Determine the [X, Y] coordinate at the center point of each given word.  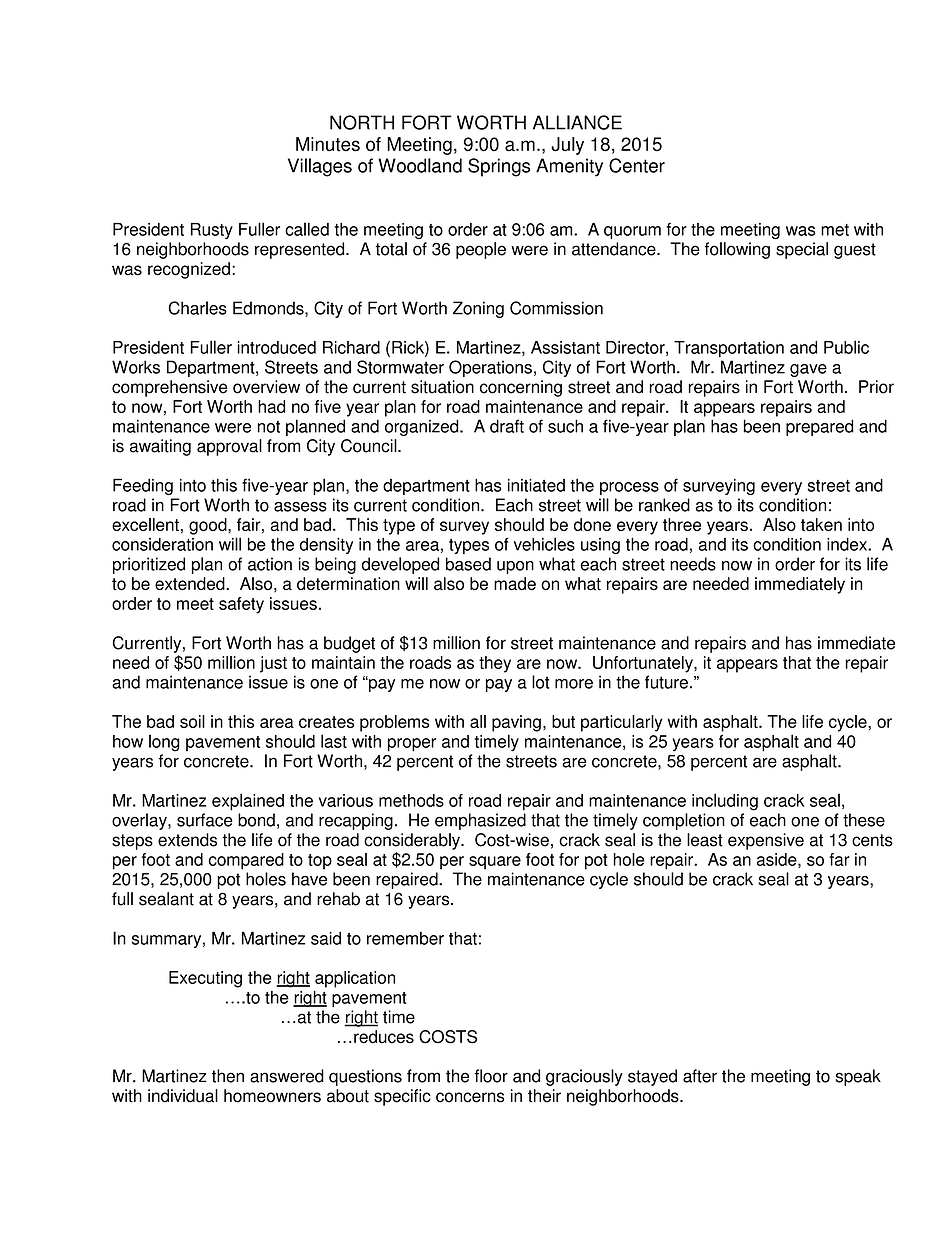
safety [241, 605]
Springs [499, 167]
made [515, 584]
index [848, 544]
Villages [320, 167]
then [228, 1076]
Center [637, 165]
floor [491, 1076]
